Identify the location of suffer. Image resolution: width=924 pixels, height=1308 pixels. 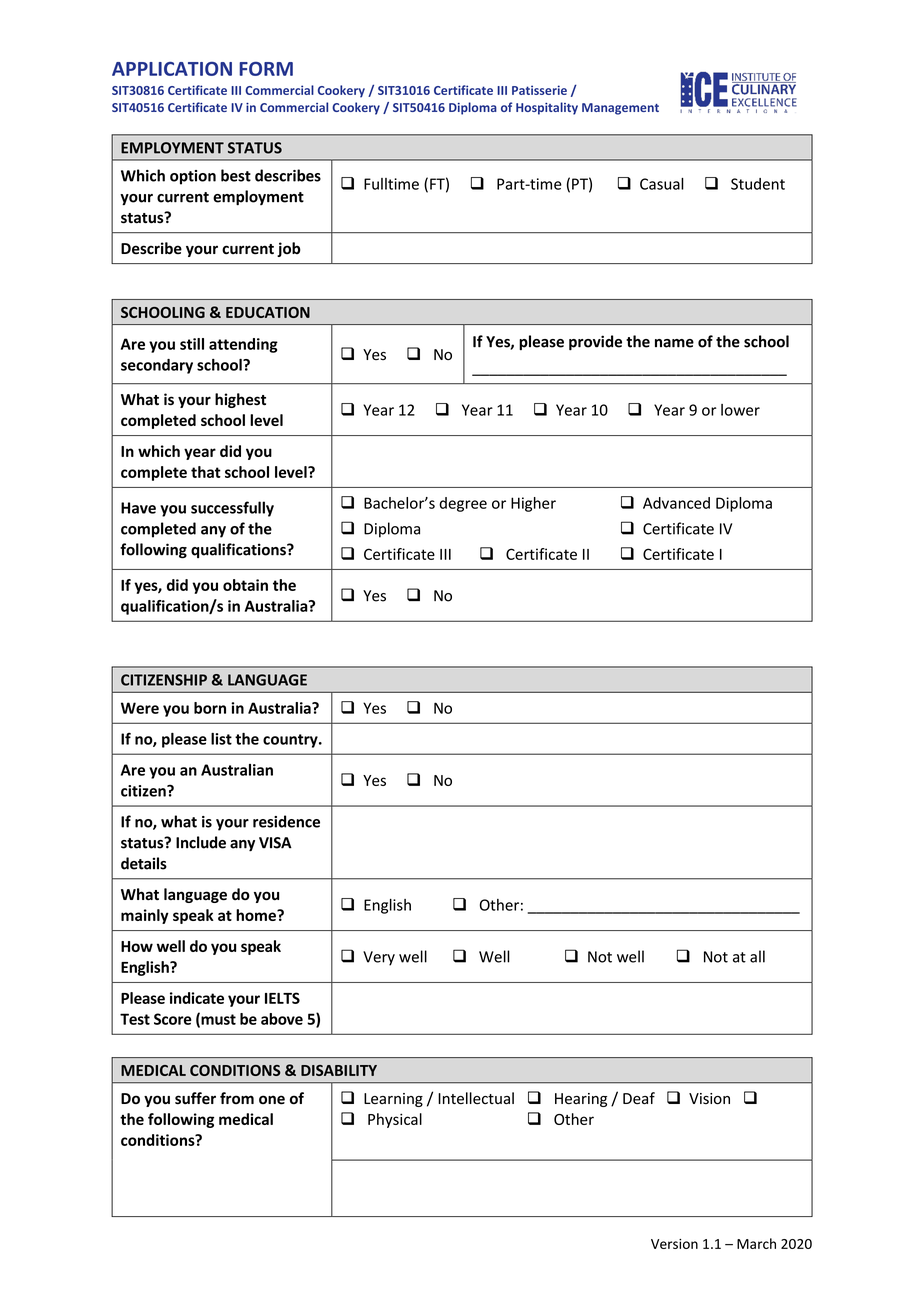
(195, 1098).
